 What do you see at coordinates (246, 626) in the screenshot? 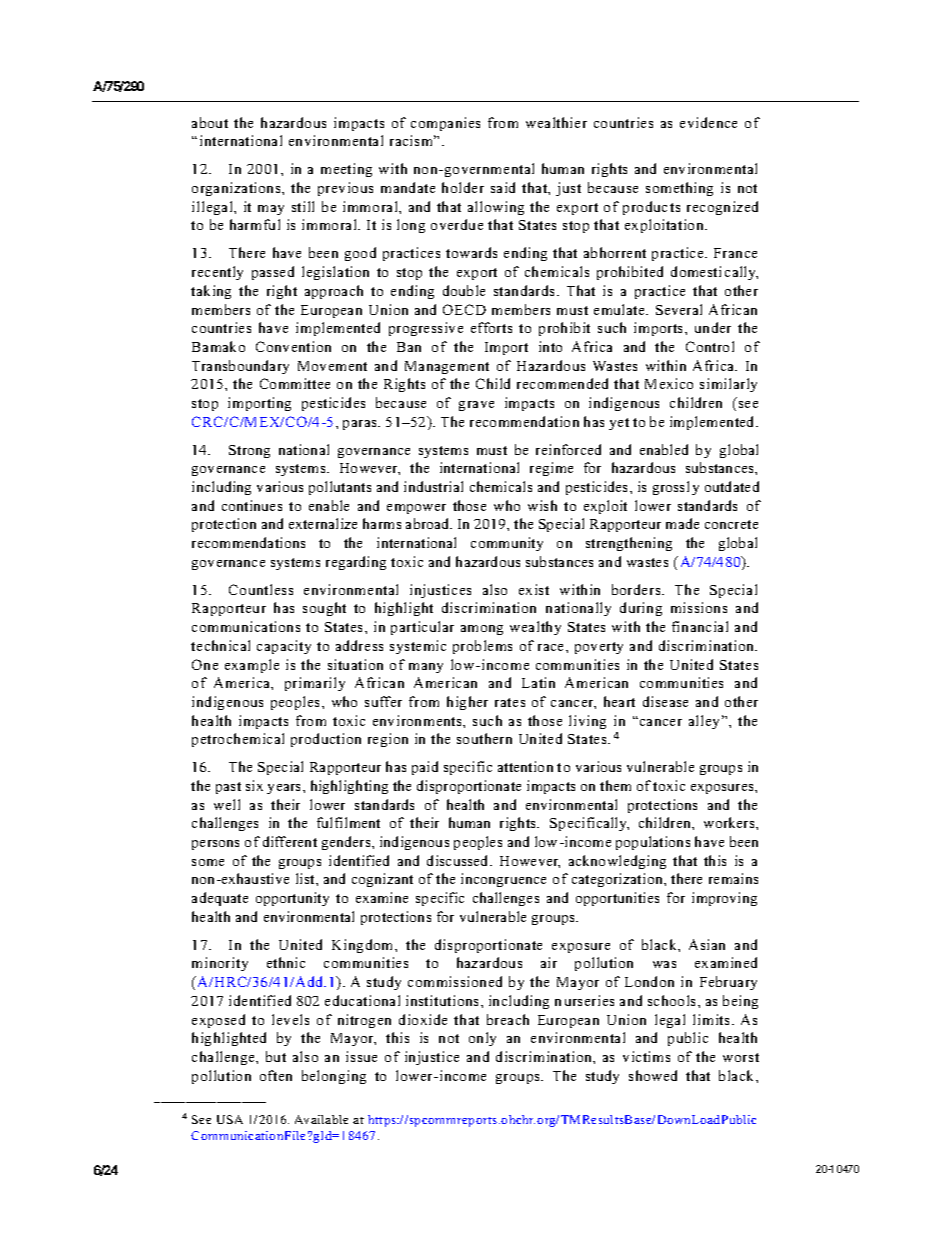
I see `communications` at bounding box center [246, 626].
